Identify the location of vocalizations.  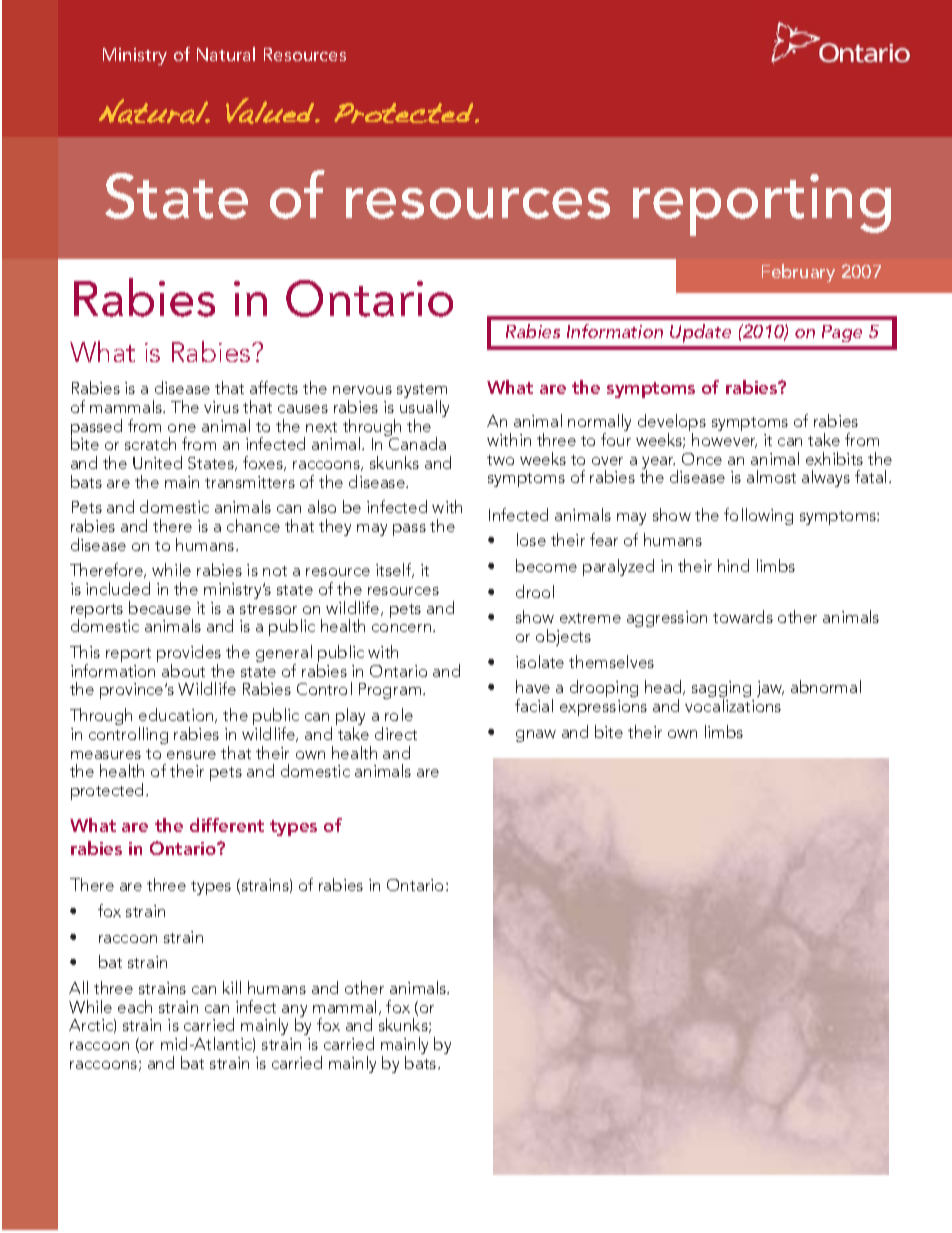
(733, 705).
